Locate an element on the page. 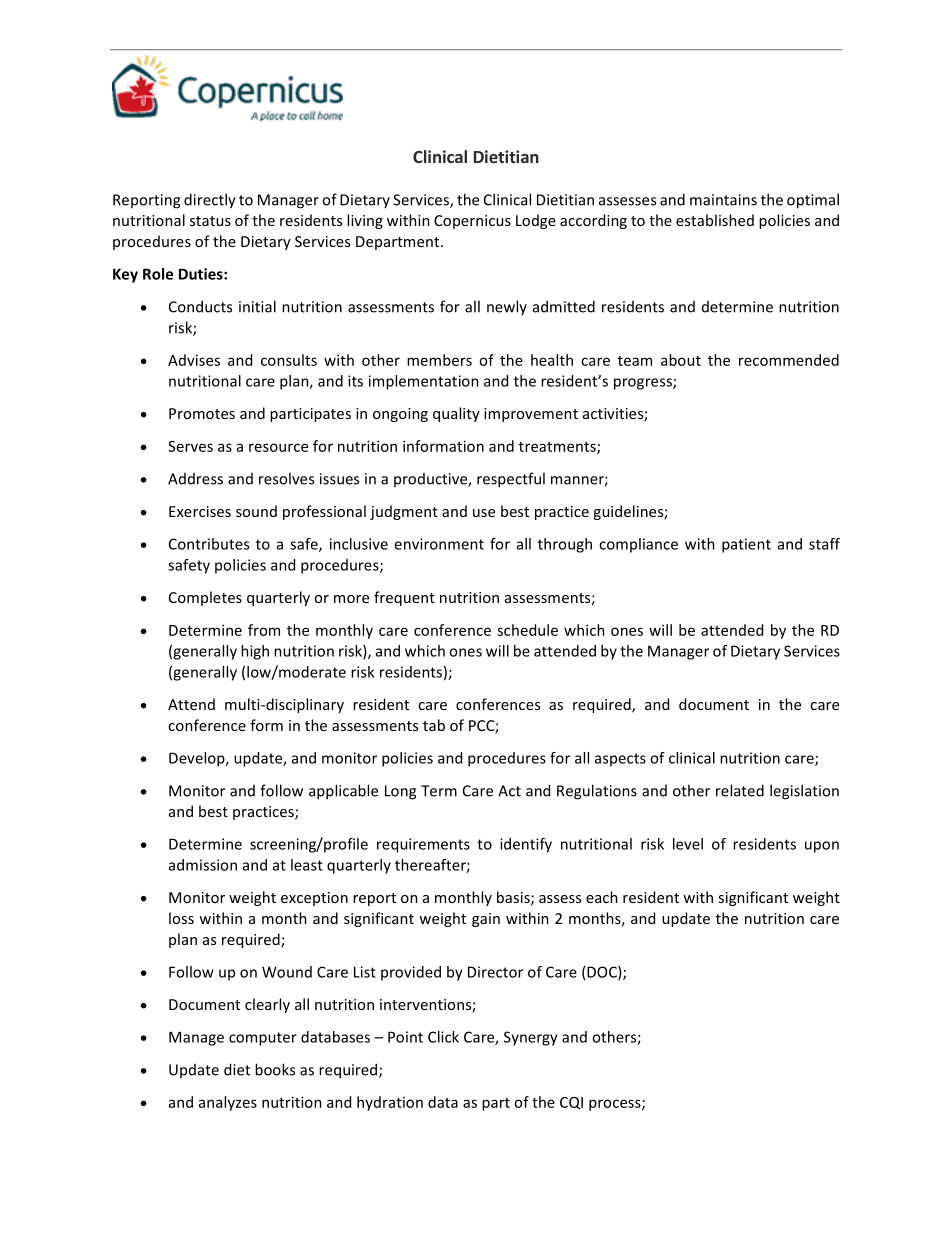 The height and width of the page is (1233, 952). Promotes is located at coordinates (202, 413).
